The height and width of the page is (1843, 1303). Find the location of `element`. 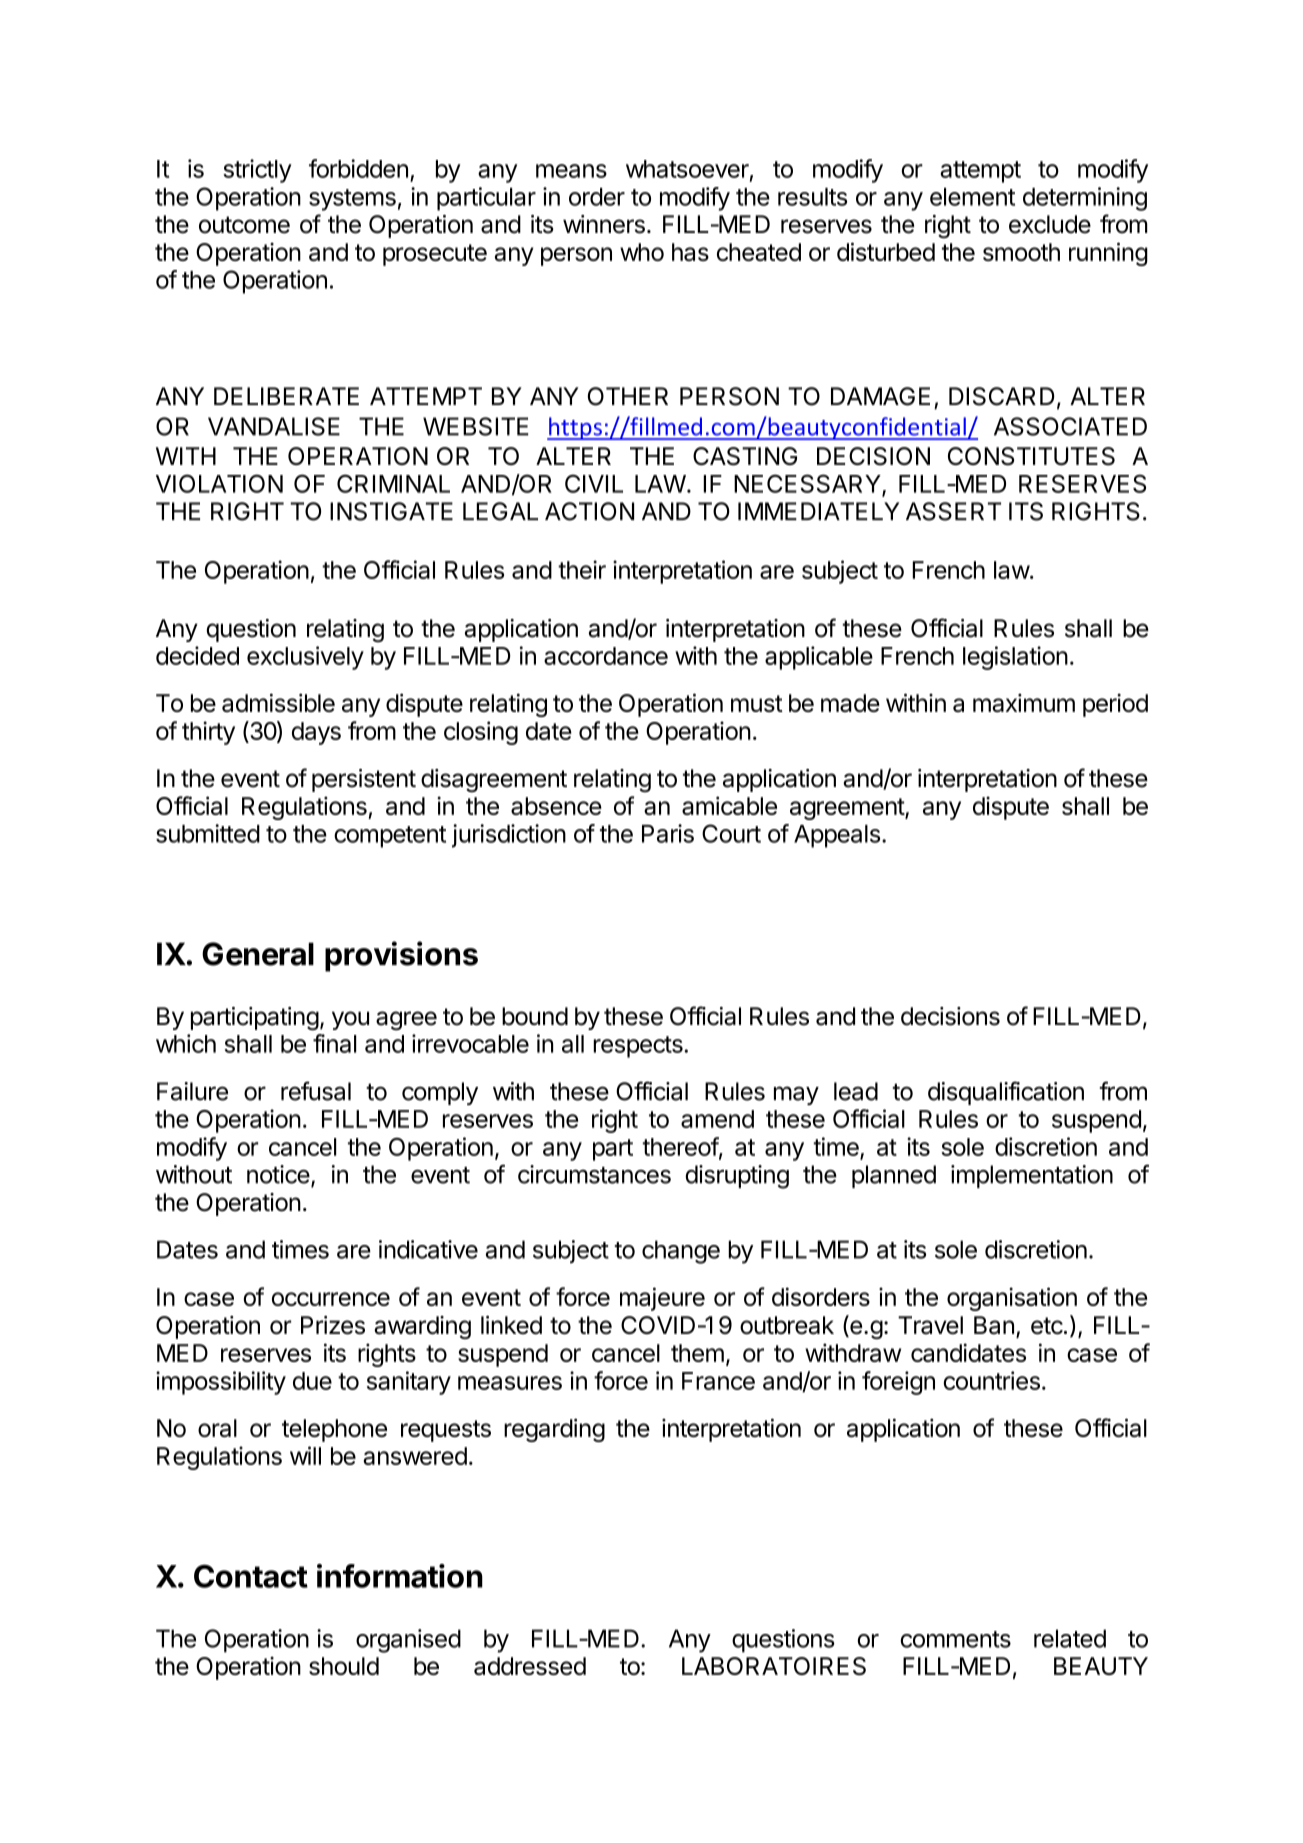

element is located at coordinates (972, 197).
